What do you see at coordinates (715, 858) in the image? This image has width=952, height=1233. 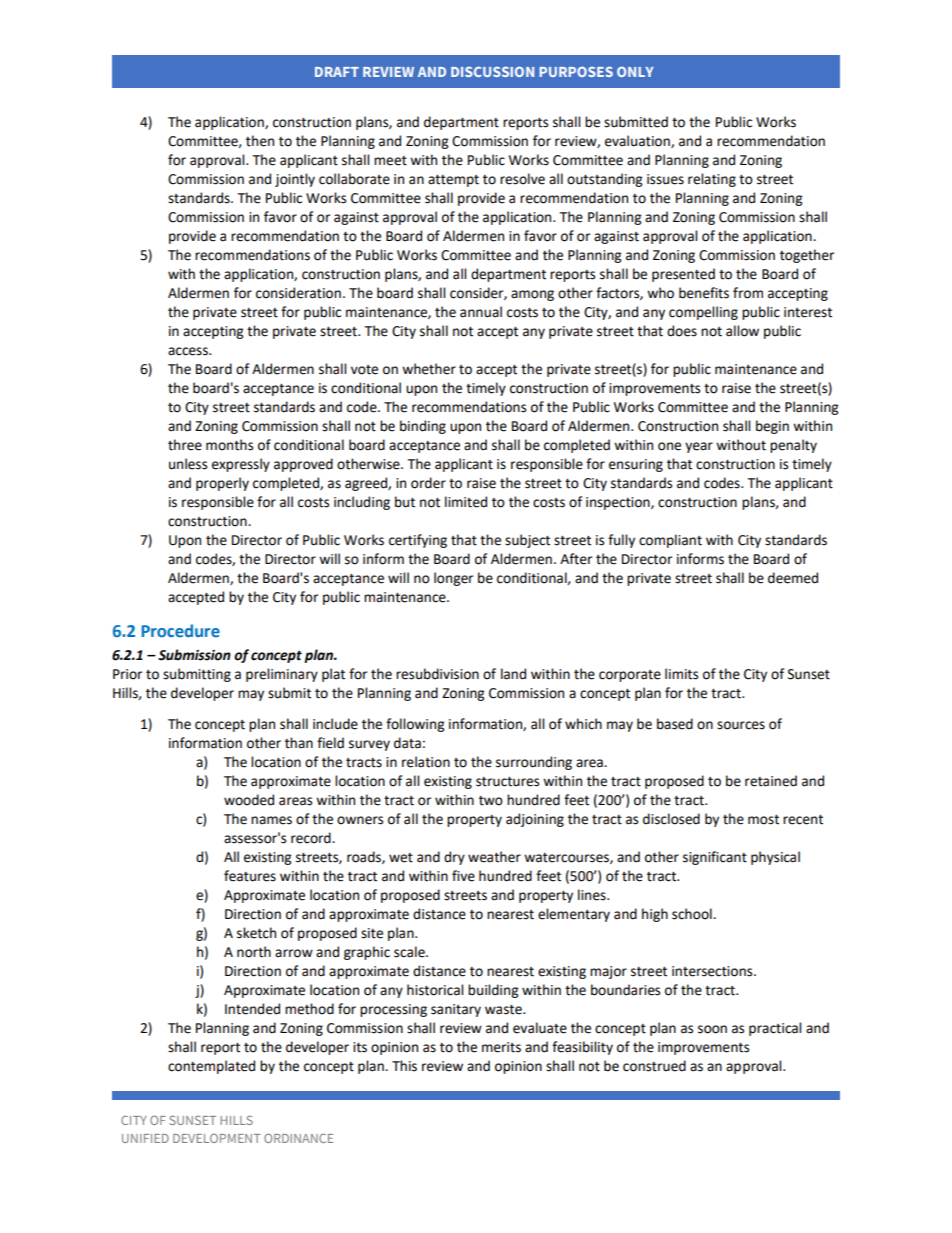 I see `significant` at bounding box center [715, 858].
